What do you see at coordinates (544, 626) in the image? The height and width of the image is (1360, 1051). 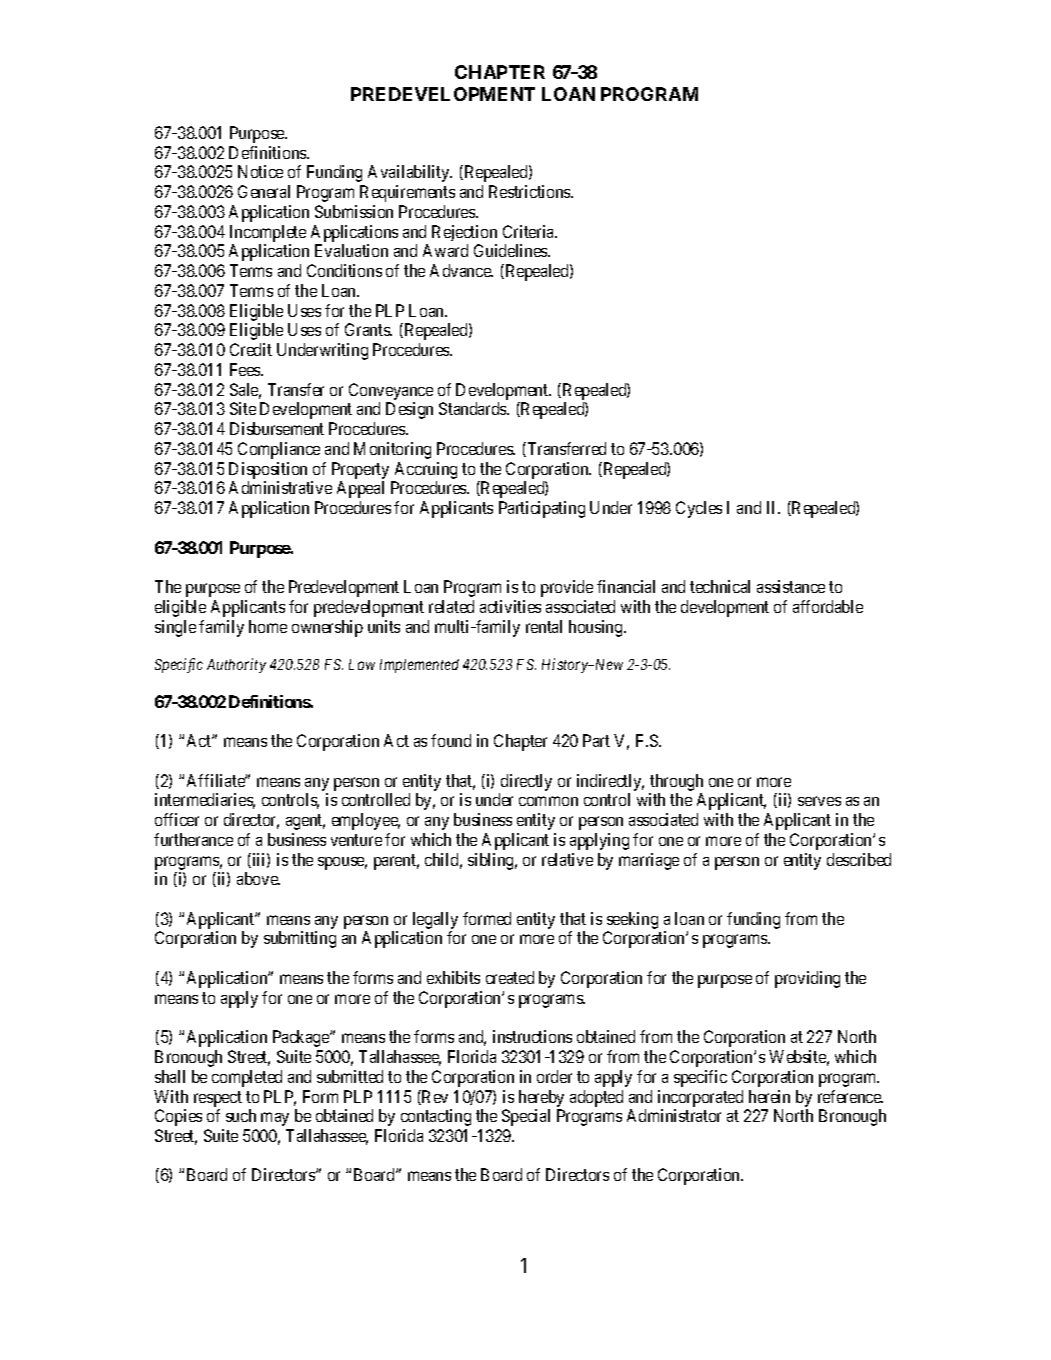 I see `rental` at bounding box center [544, 626].
